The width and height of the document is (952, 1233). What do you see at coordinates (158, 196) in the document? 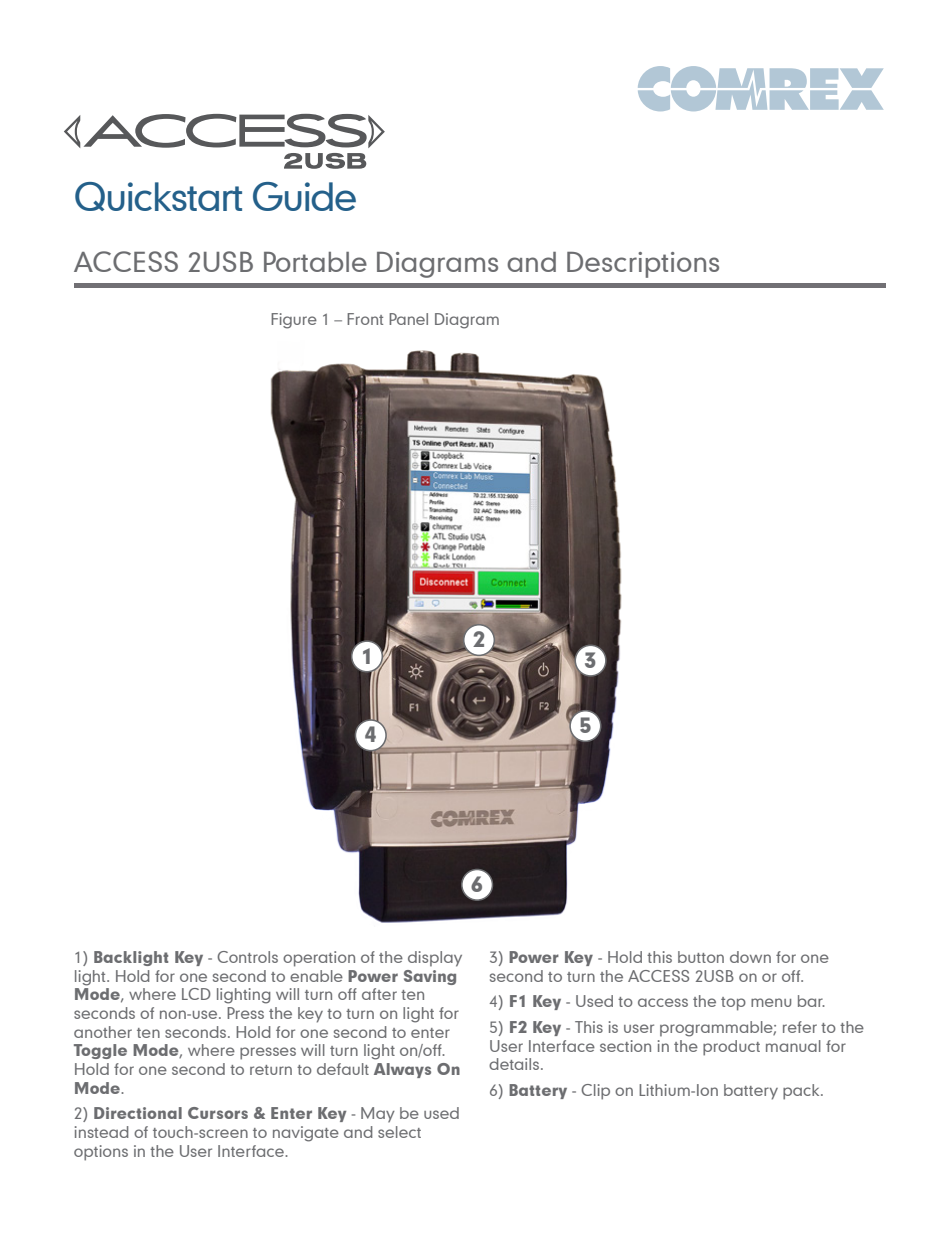
I see `Quickstart` at bounding box center [158, 196].
